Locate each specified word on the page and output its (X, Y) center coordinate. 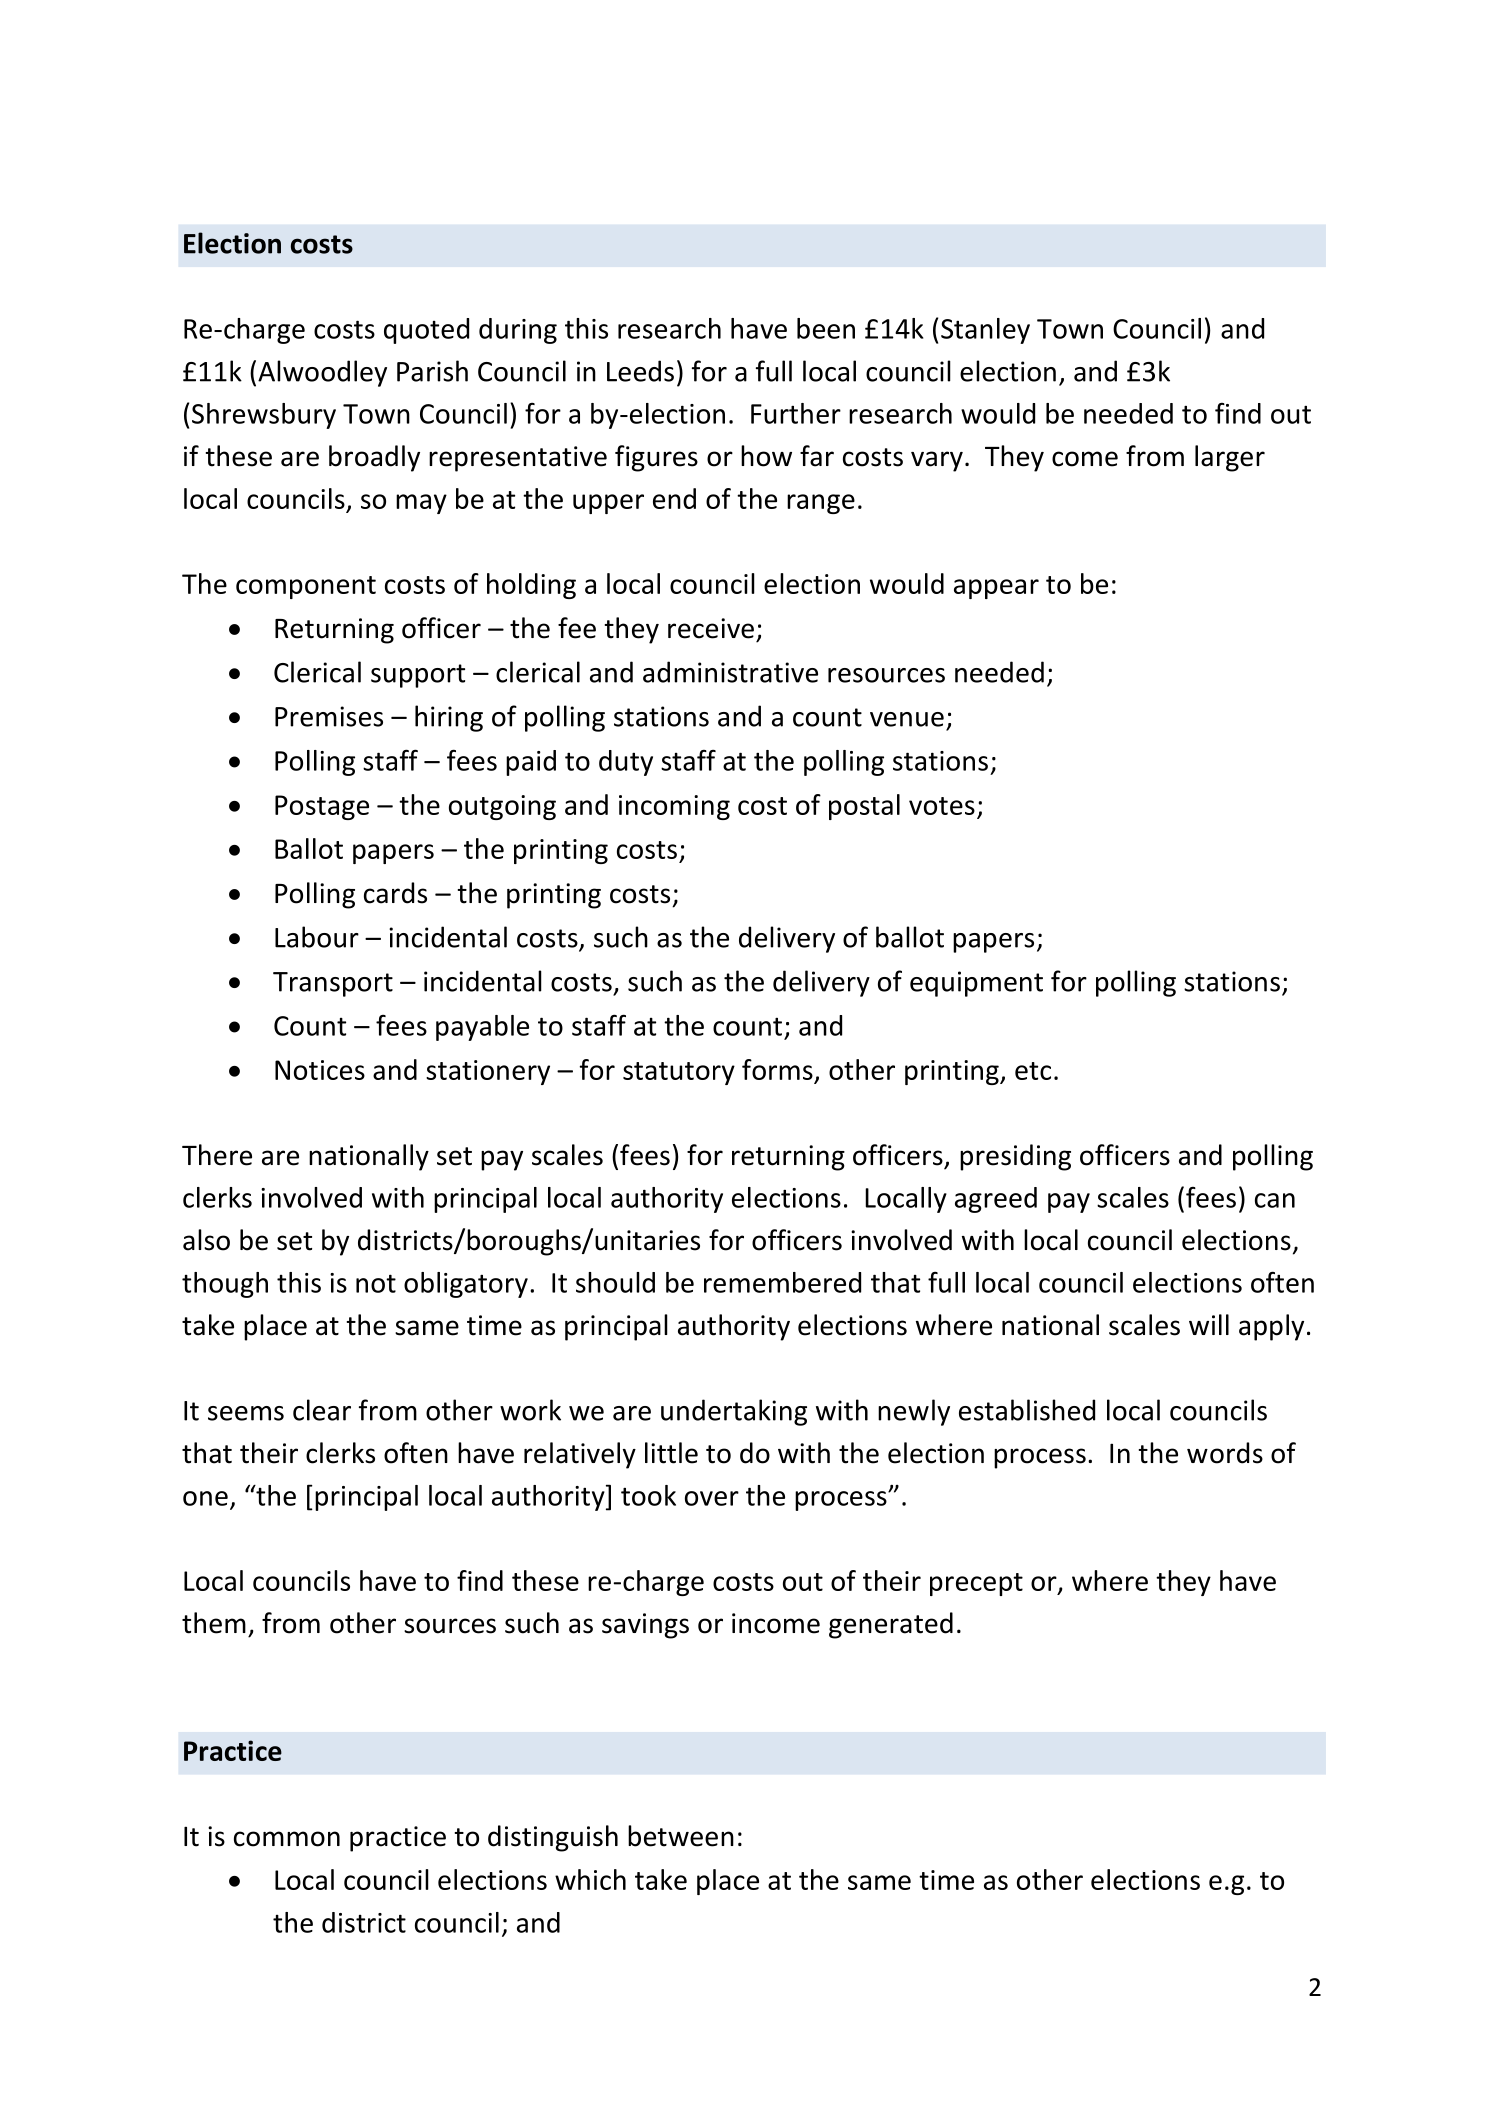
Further (796, 413)
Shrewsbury (264, 416)
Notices (320, 1070)
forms (777, 1069)
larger (1230, 458)
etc (1033, 1071)
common (287, 1839)
